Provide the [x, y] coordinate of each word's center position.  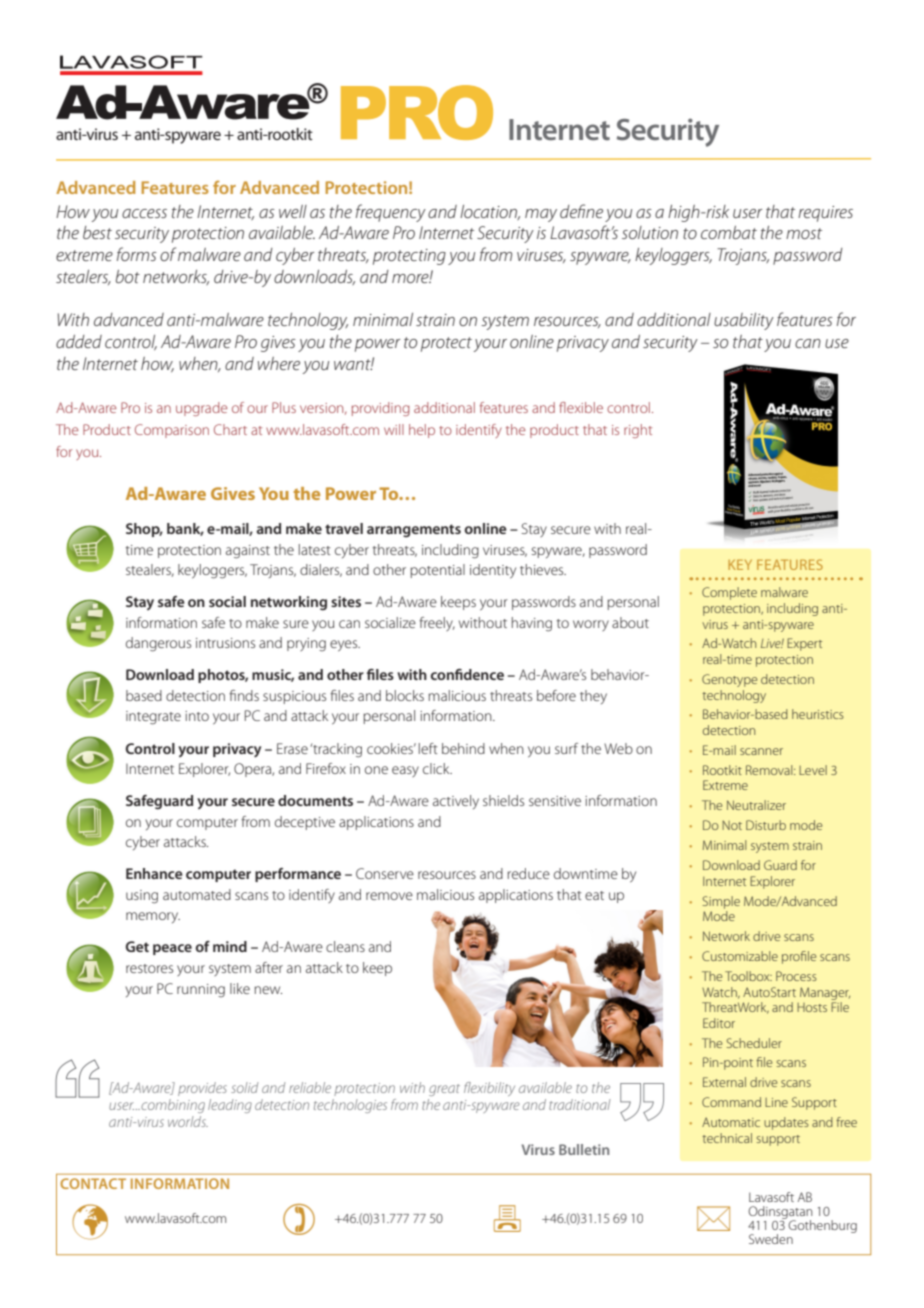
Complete [729, 593]
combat [729, 232]
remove [389, 896]
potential [437, 571]
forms [137, 254]
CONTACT [93, 1183]
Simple [721, 902]
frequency [391, 213]
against [248, 552]
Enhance [154, 873]
